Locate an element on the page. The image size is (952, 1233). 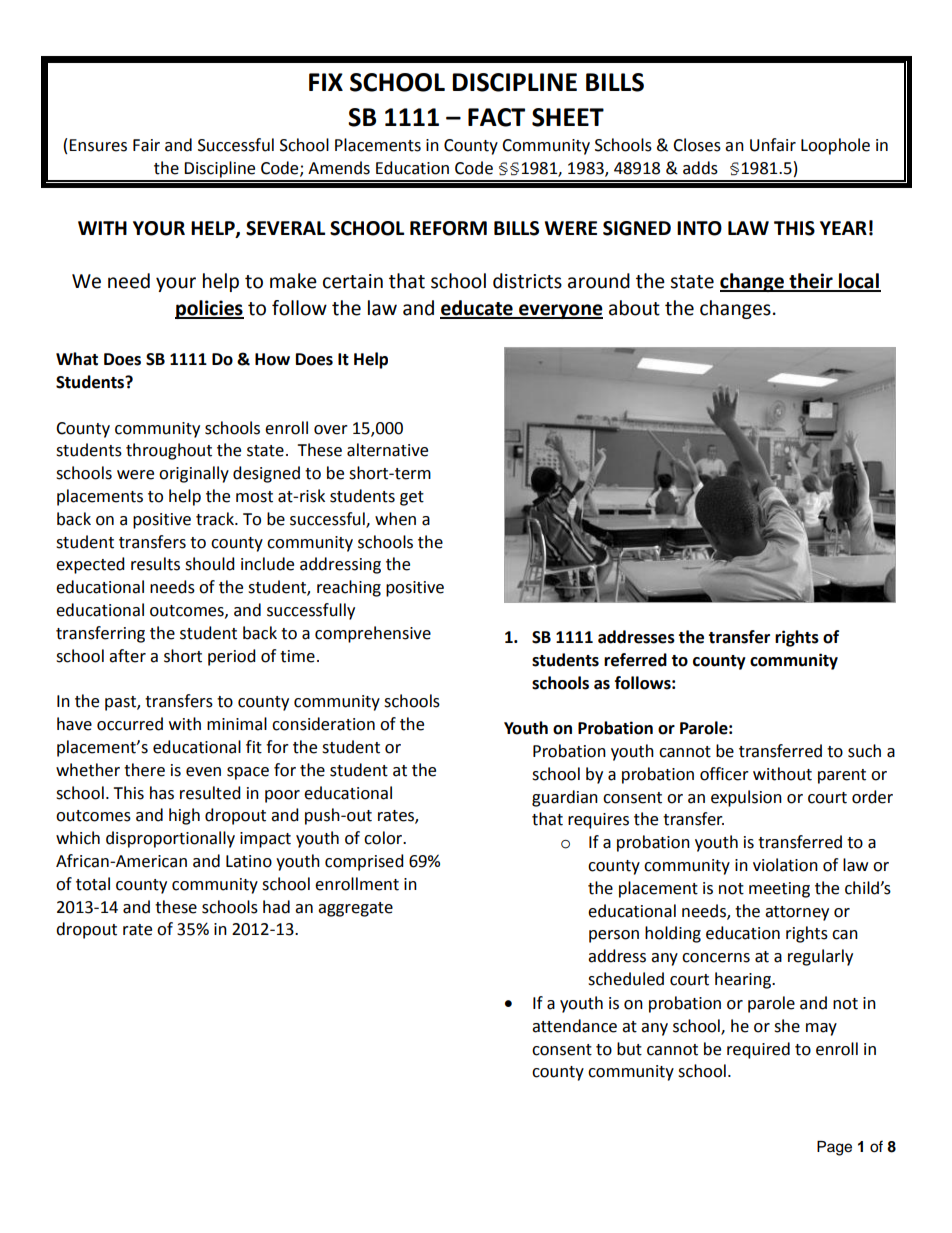
FACT is located at coordinates (496, 117).
